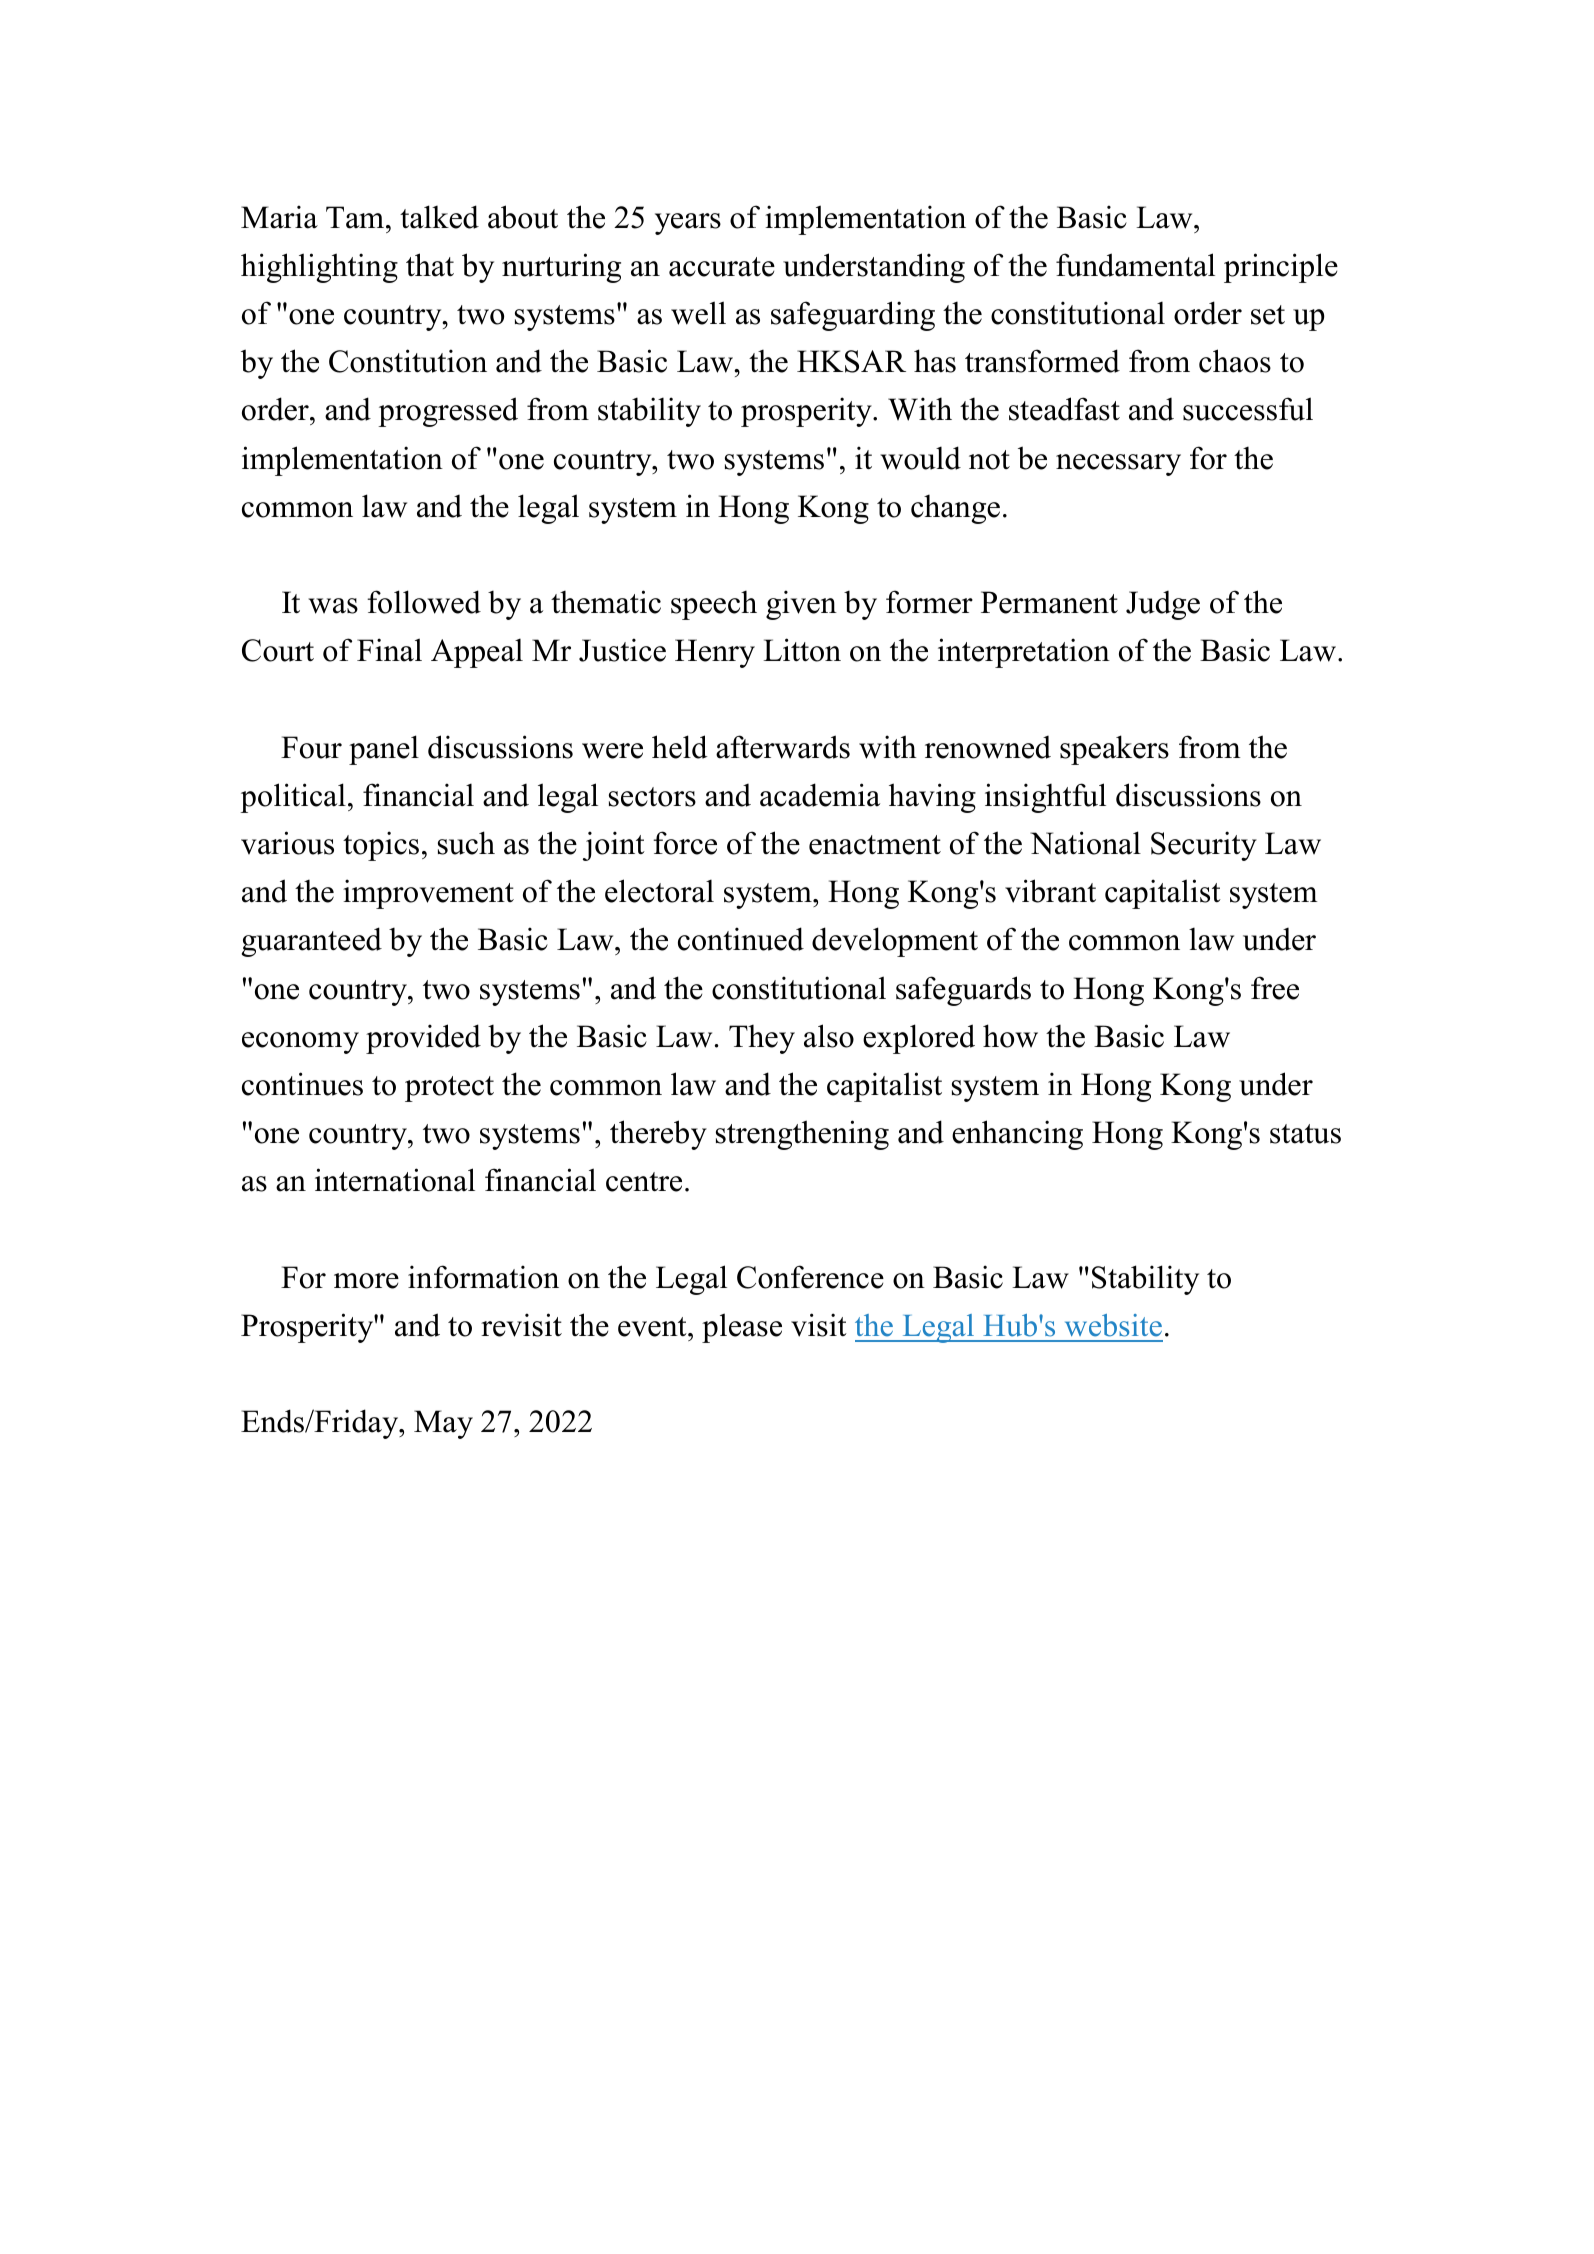  I want to click on provided, so click(423, 1039).
